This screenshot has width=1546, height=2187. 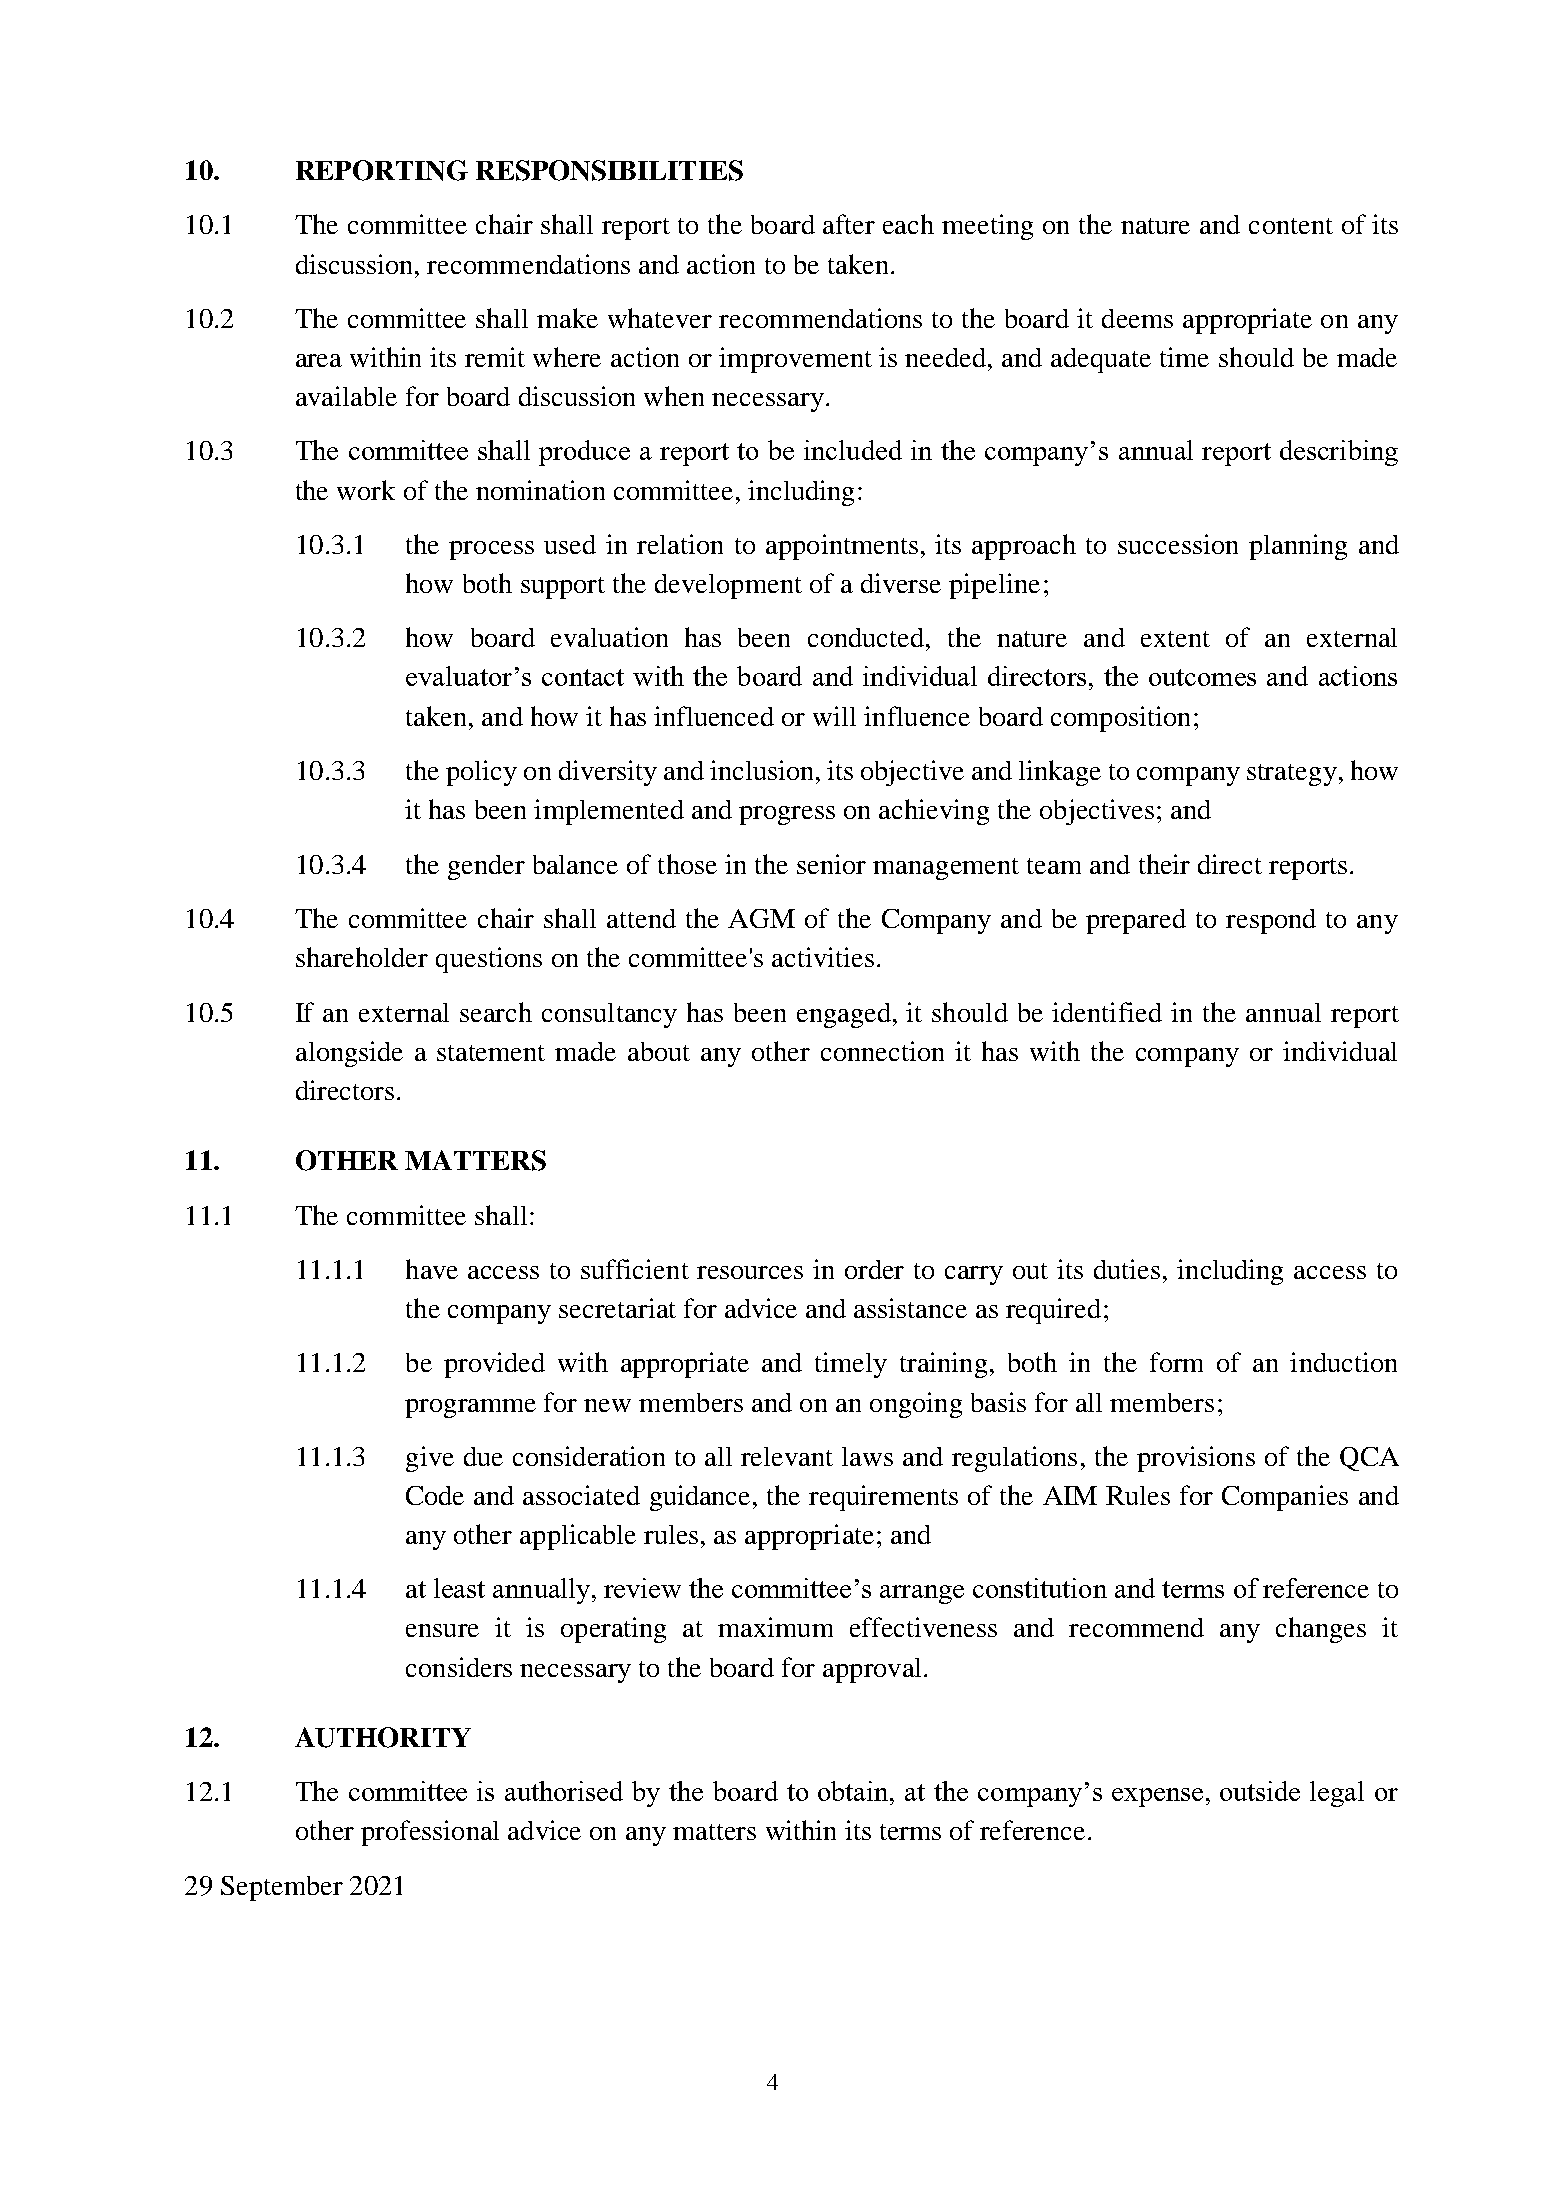 What do you see at coordinates (432, 1269) in the screenshot?
I see `have` at bounding box center [432, 1269].
